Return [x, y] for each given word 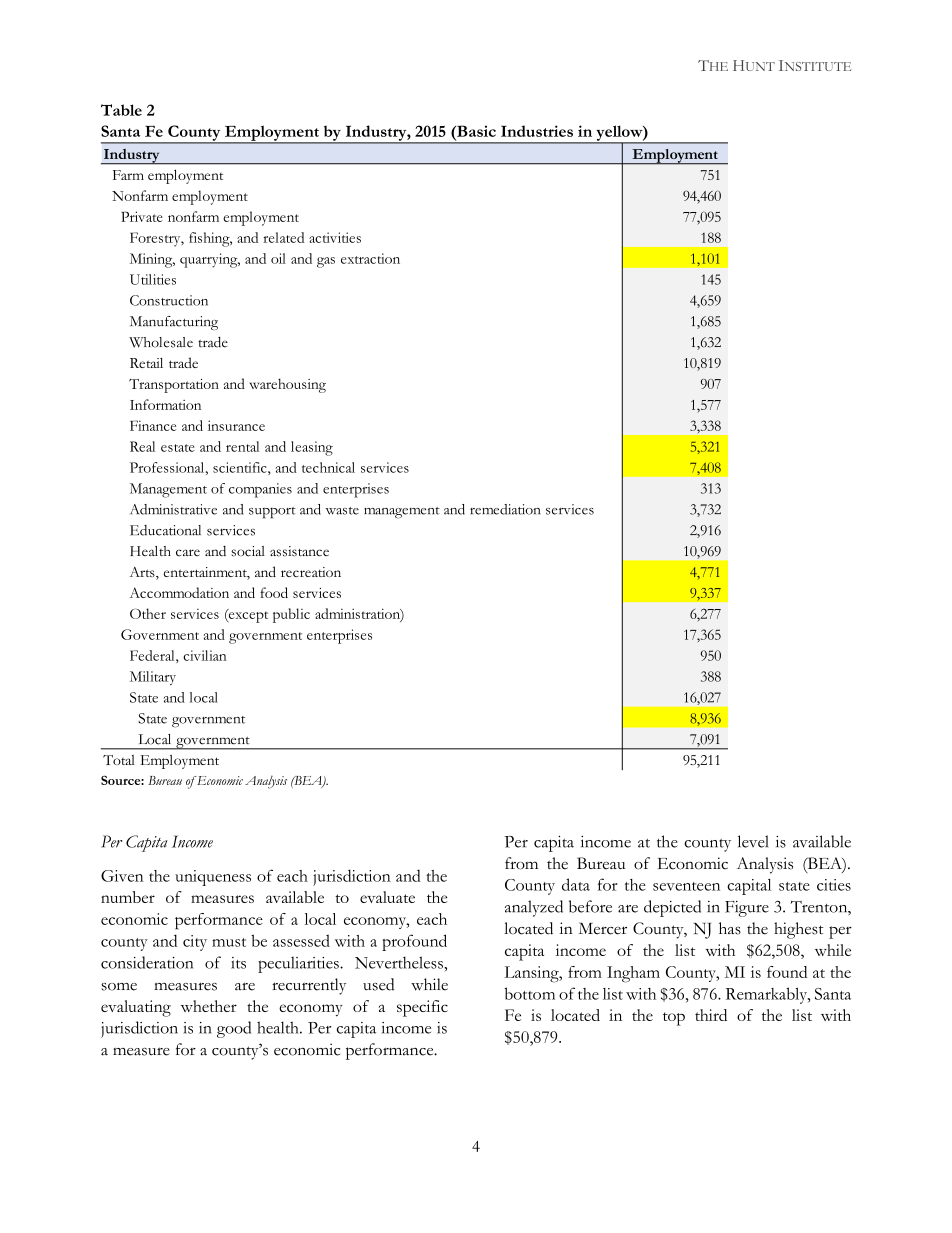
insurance [236, 425]
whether [209, 1006]
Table [121, 110]
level [753, 841]
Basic [475, 131]
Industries [537, 131]
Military [153, 678]
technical [328, 467]
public [291, 615]
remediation [505, 509]
